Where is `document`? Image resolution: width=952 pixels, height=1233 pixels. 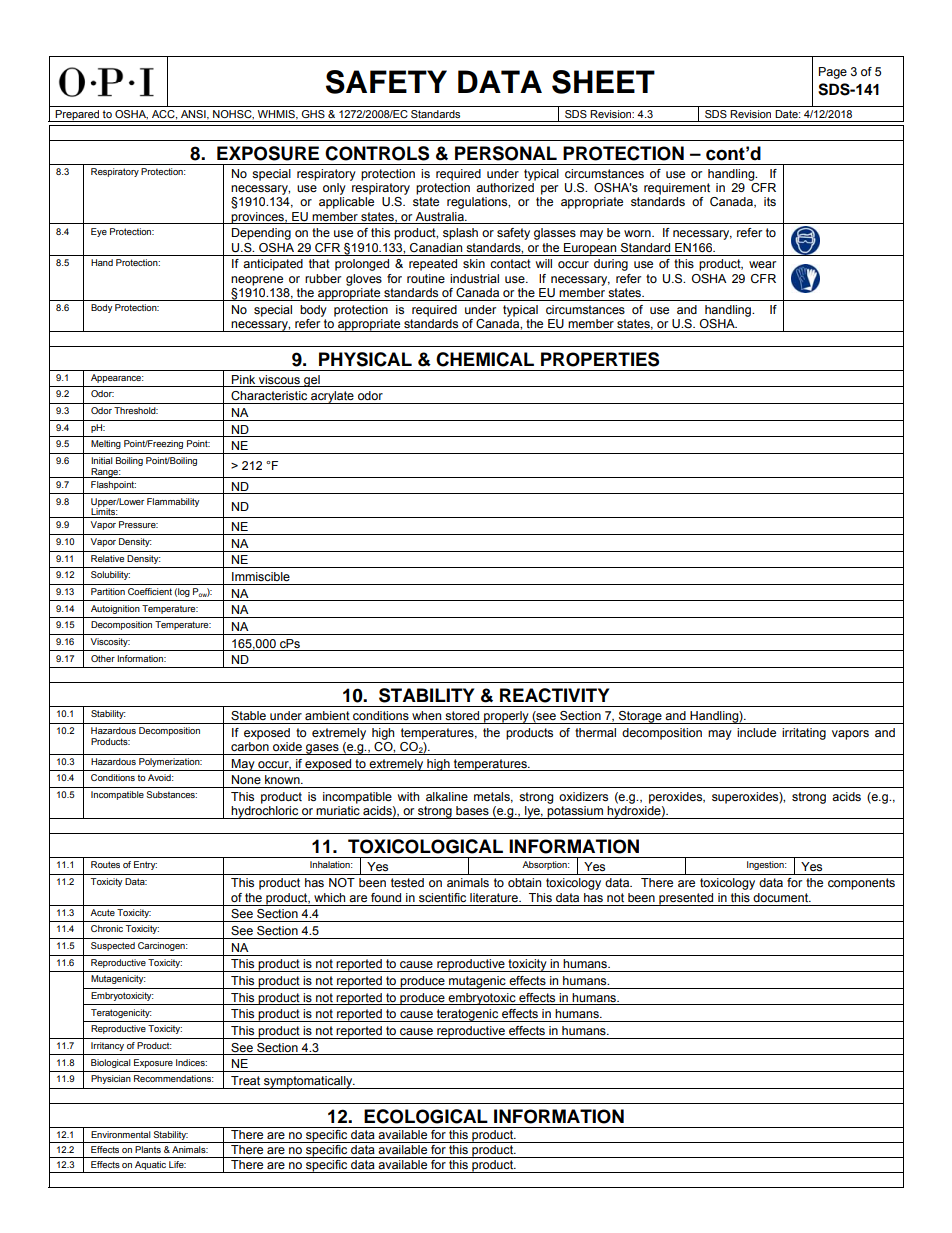 document is located at coordinates (782, 897).
